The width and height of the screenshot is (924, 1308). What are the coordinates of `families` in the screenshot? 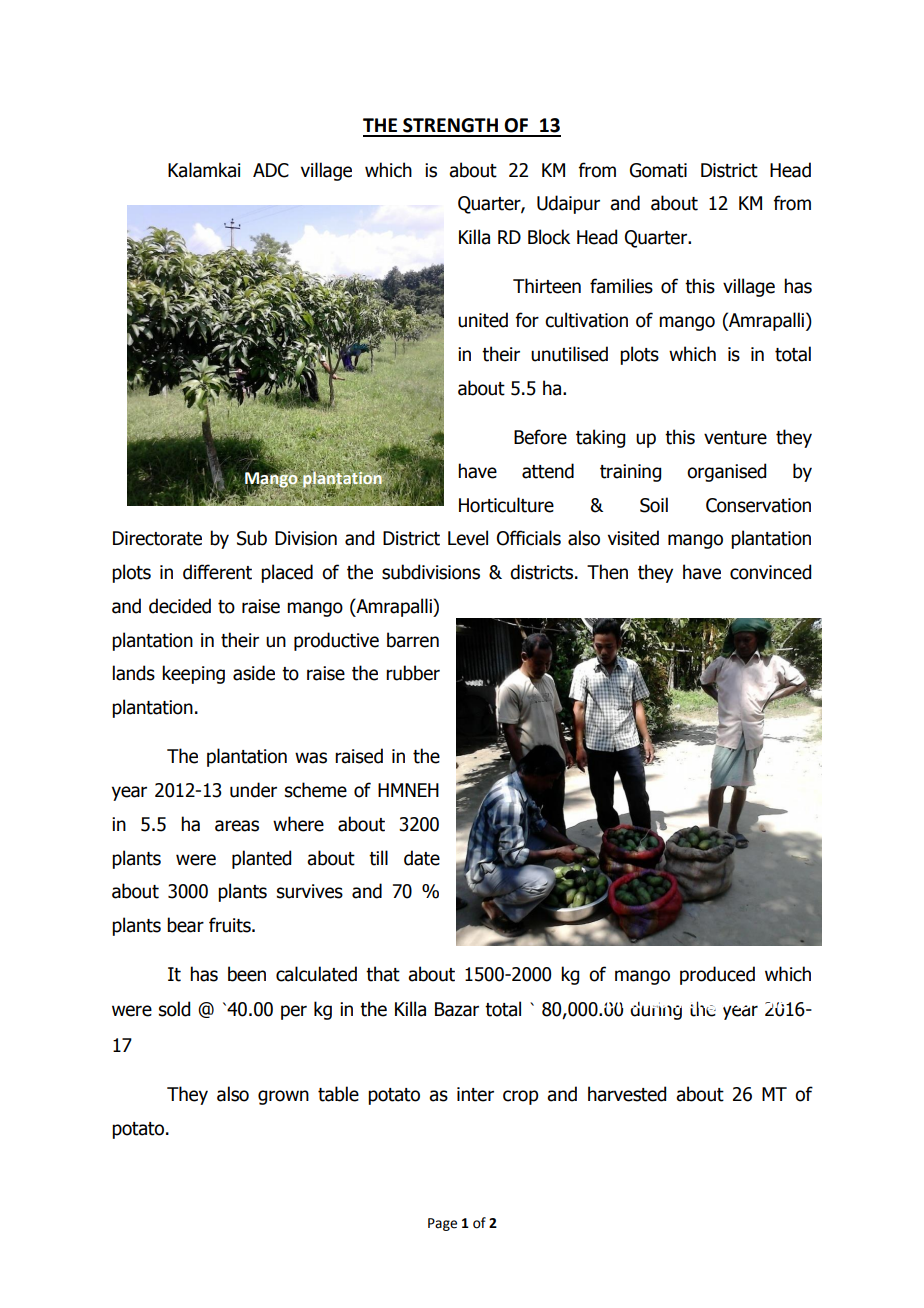 It's located at (621, 286).
